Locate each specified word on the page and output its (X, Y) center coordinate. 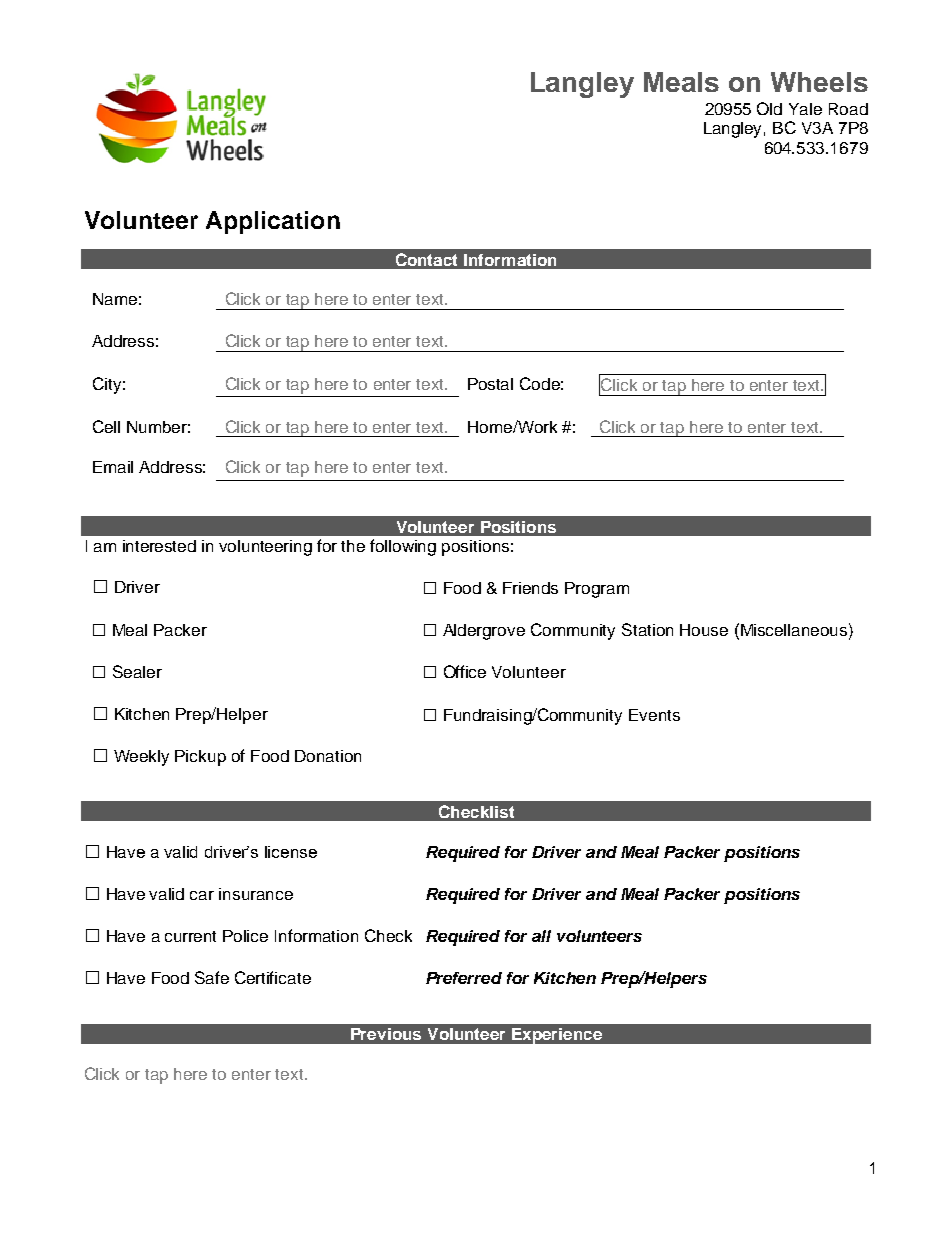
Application (273, 222)
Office (465, 671)
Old (769, 108)
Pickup (200, 758)
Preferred (464, 978)
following (403, 547)
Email (113, 467)
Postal (490, 384)
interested (159, 546)
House (704, 630)
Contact (426, 259)
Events (654, 715)
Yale (805, 109)
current (190, 936)
